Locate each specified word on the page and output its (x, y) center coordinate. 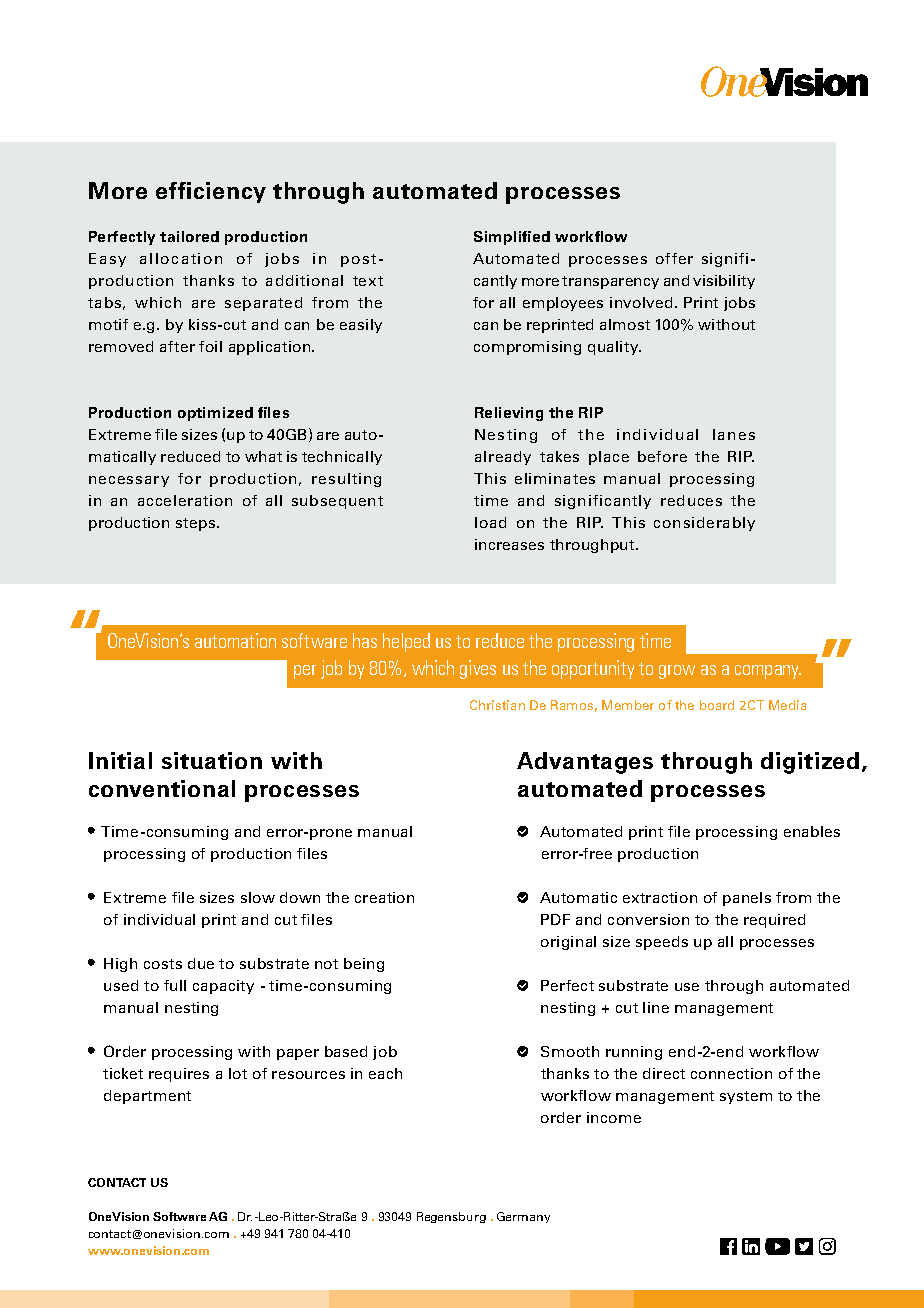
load (490, 522)
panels (747, 899)
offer (674, 258)
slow (258, 897)
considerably (704, 524)
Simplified (512, 238)
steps (195, 524)
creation (384, 897)
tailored (189, 236)
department (147, 1097)
